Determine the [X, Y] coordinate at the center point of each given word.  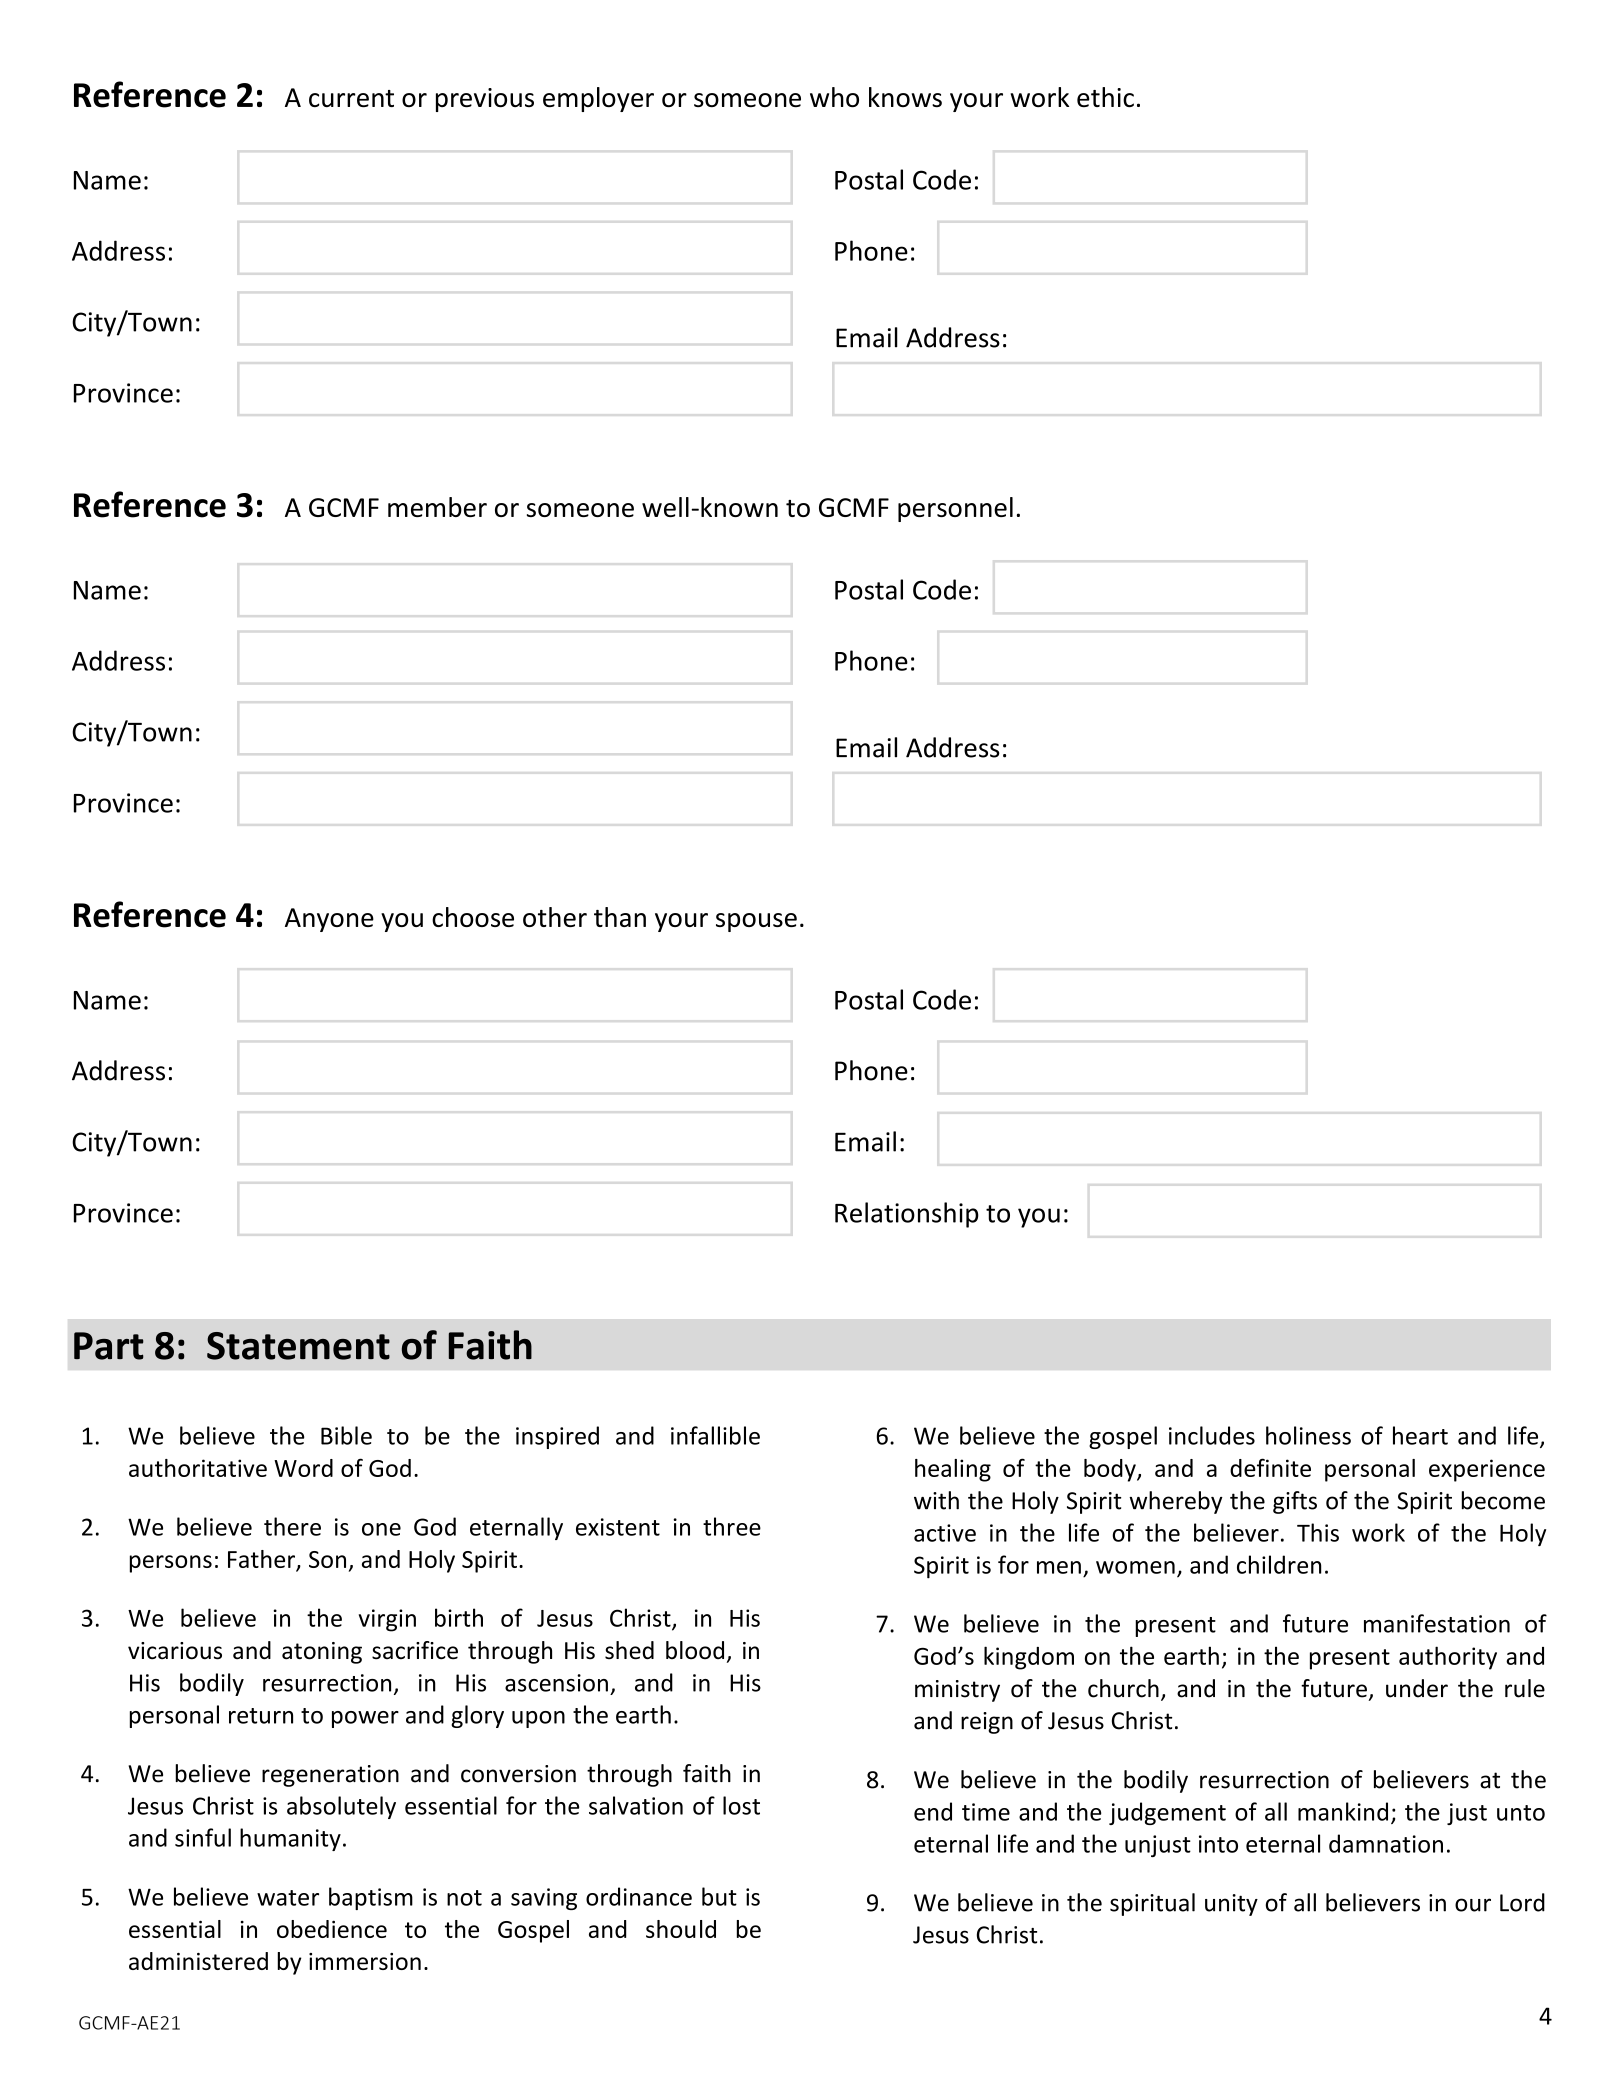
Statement [298, 1346]
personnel [955, 509]
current [351, 98]
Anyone [329, 920]
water [288, 1898]
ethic [1105, 97]
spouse [756, 922]
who [834, 97]
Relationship [907, 1215]
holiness [1308, 1435]
